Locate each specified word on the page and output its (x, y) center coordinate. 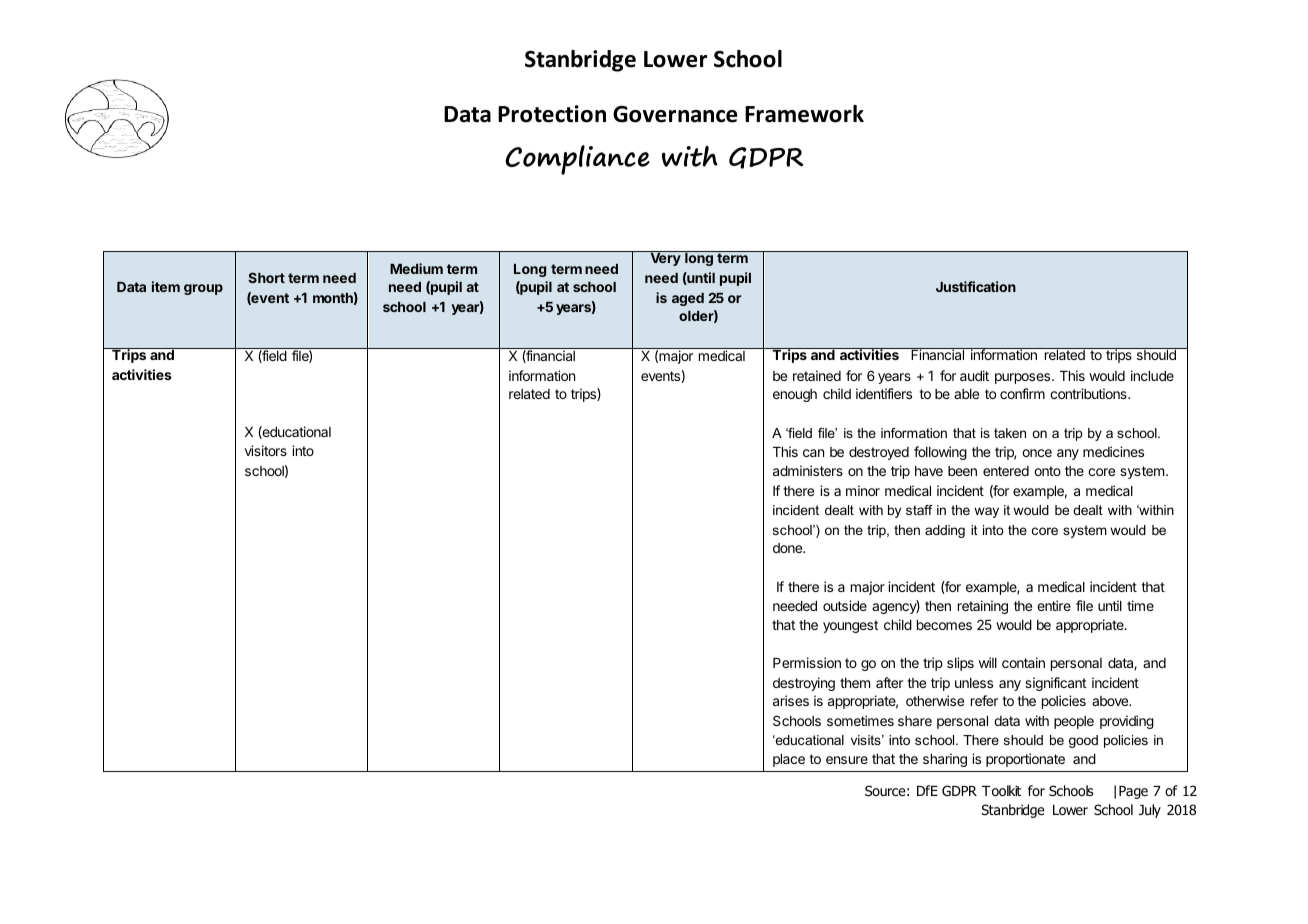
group (203, 289)
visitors (266, 450)
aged (688, 299)
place (789, 760)
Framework (804, 114)
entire (1054, 605)
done (789, 548)
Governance (675, 114)
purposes (1024, 378)
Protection (552, 114)
